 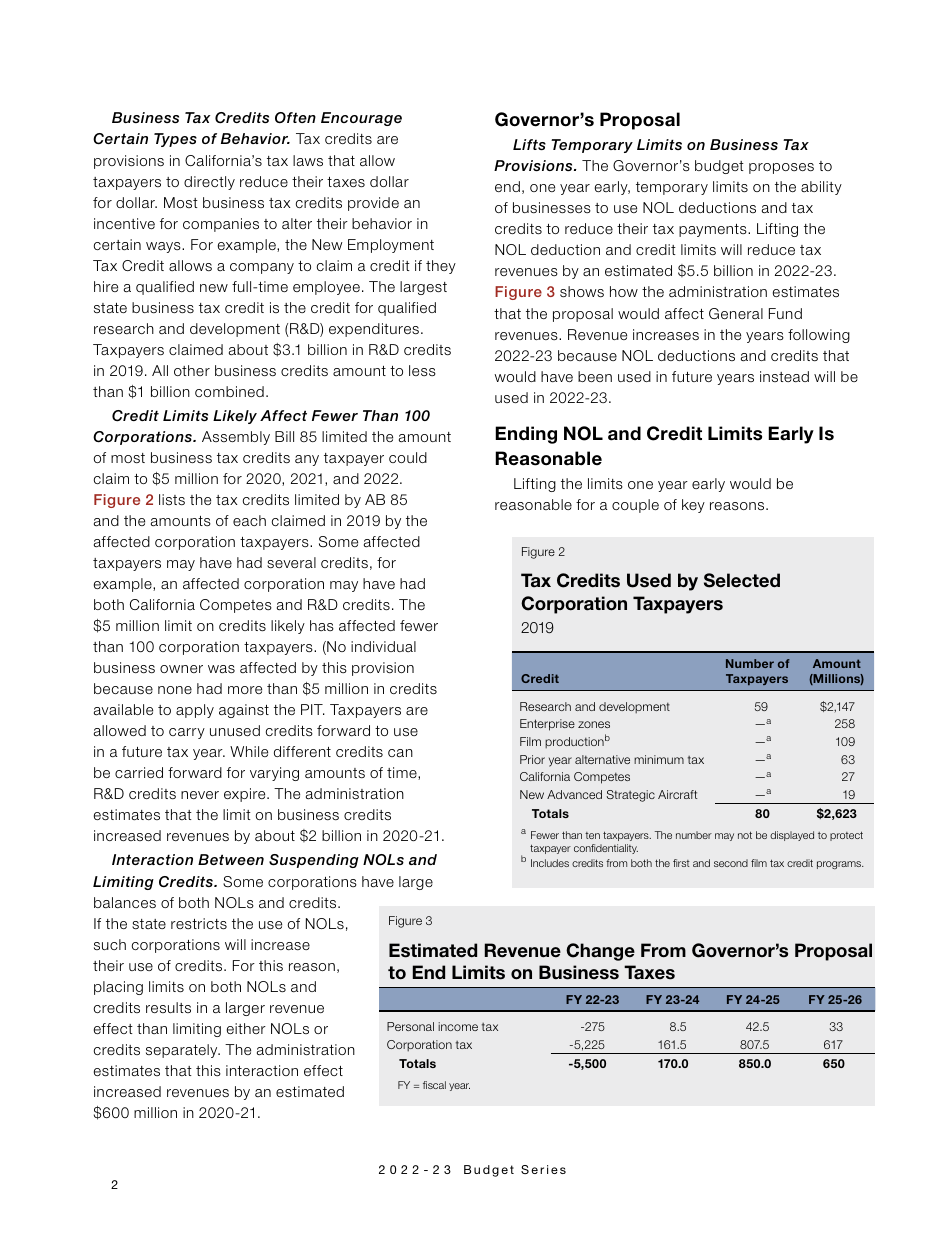 What do you see at coordinates (529, 144) in the screenshot?
I see `Lifts` at bounding box center [529, 144].
